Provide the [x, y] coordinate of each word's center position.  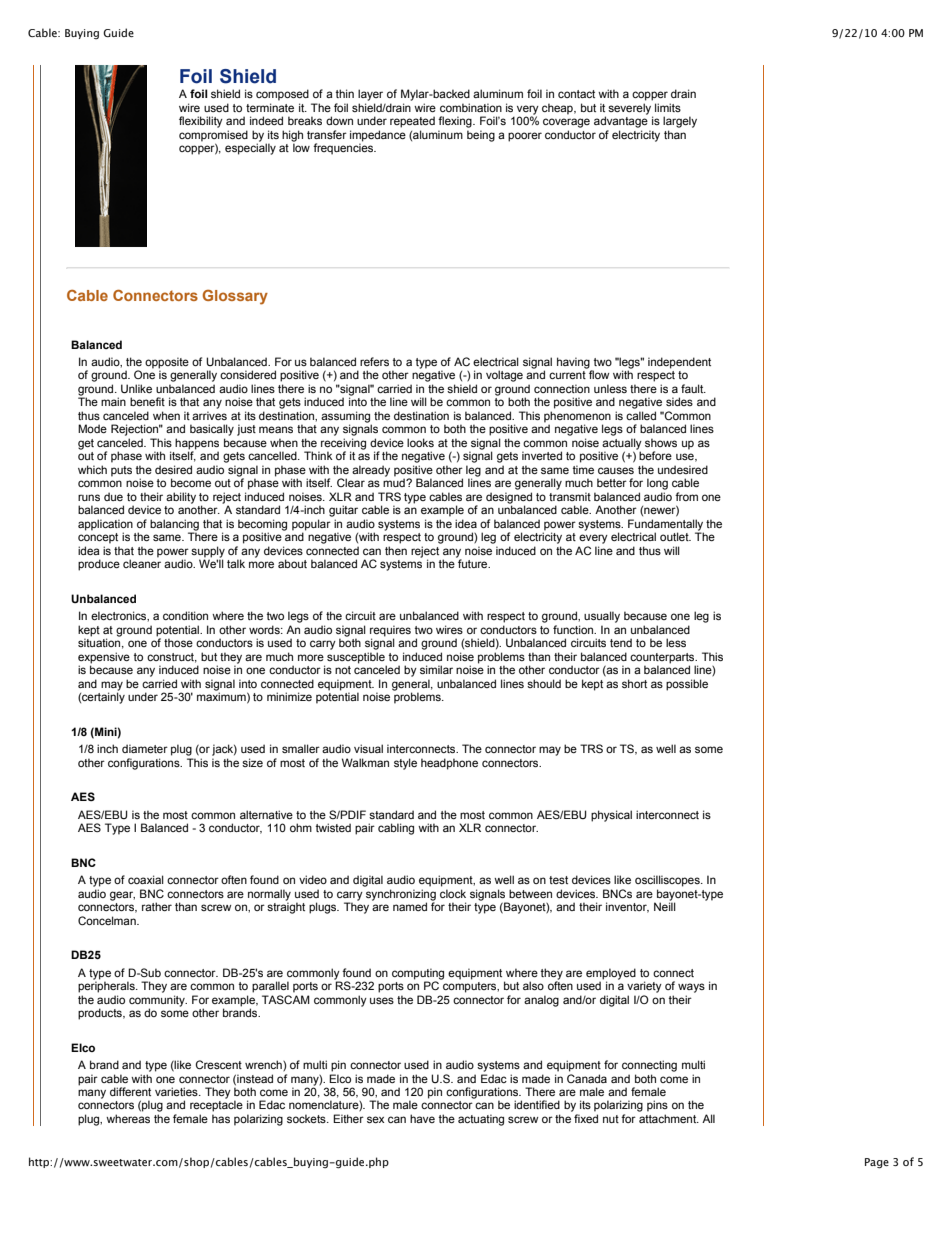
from [686, 496]
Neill [665, 905]
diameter [145, 748]
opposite [167, 364]
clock [453, 893]
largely [680, 122]
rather [157, 906]
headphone [449, 764]
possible [687, 685]
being [481, 136]
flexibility [201, 122]
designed [509, 499]
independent [679, 363]
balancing [174, 526]
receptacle [216, 1106]
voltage [504, 376]
